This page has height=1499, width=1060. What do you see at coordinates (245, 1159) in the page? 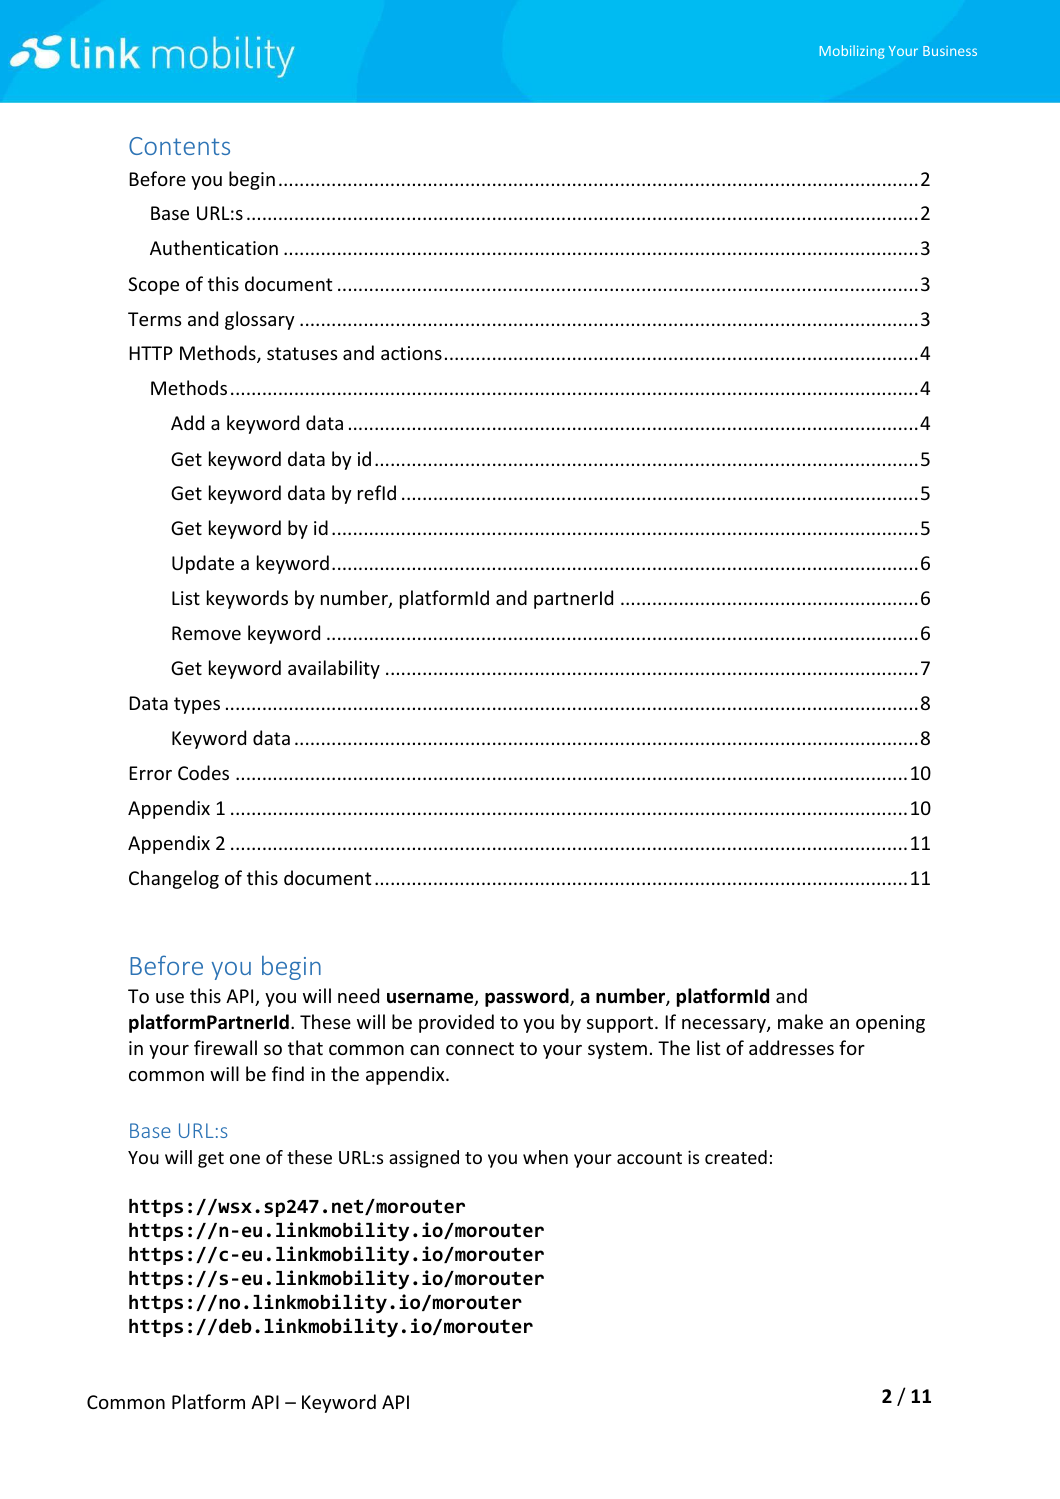
I see `one` at bounding box center [245, 1159].
